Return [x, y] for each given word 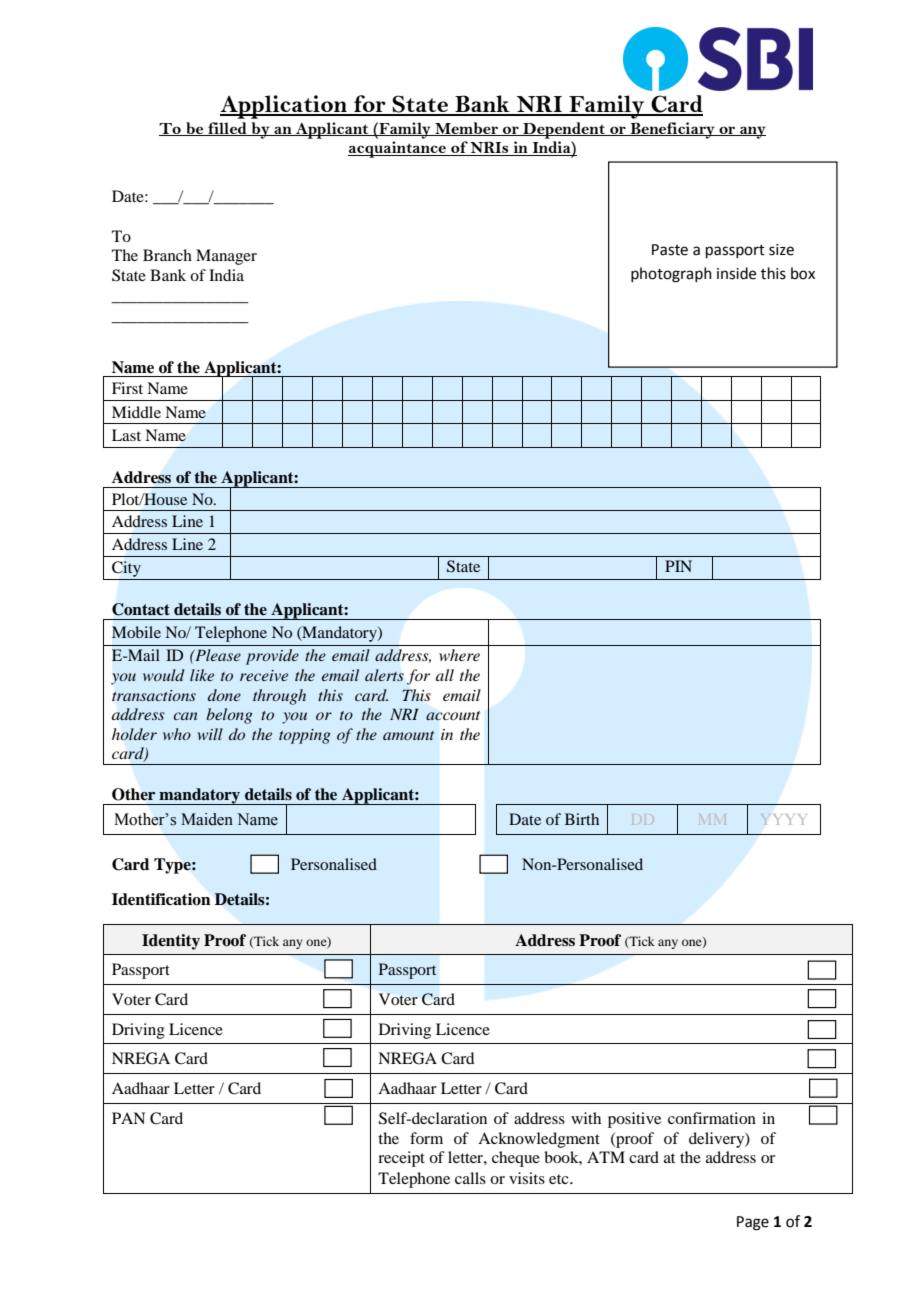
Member [466, 129]
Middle [136, 412]
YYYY [784, 819]
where [459, 655]
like [202, 675]
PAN [128, 1118]
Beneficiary [672, 130]
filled [227, 129]
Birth [582, 819]
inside [736, 273]
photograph [671, 275]
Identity [171, 942]
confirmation [712, 1118]
